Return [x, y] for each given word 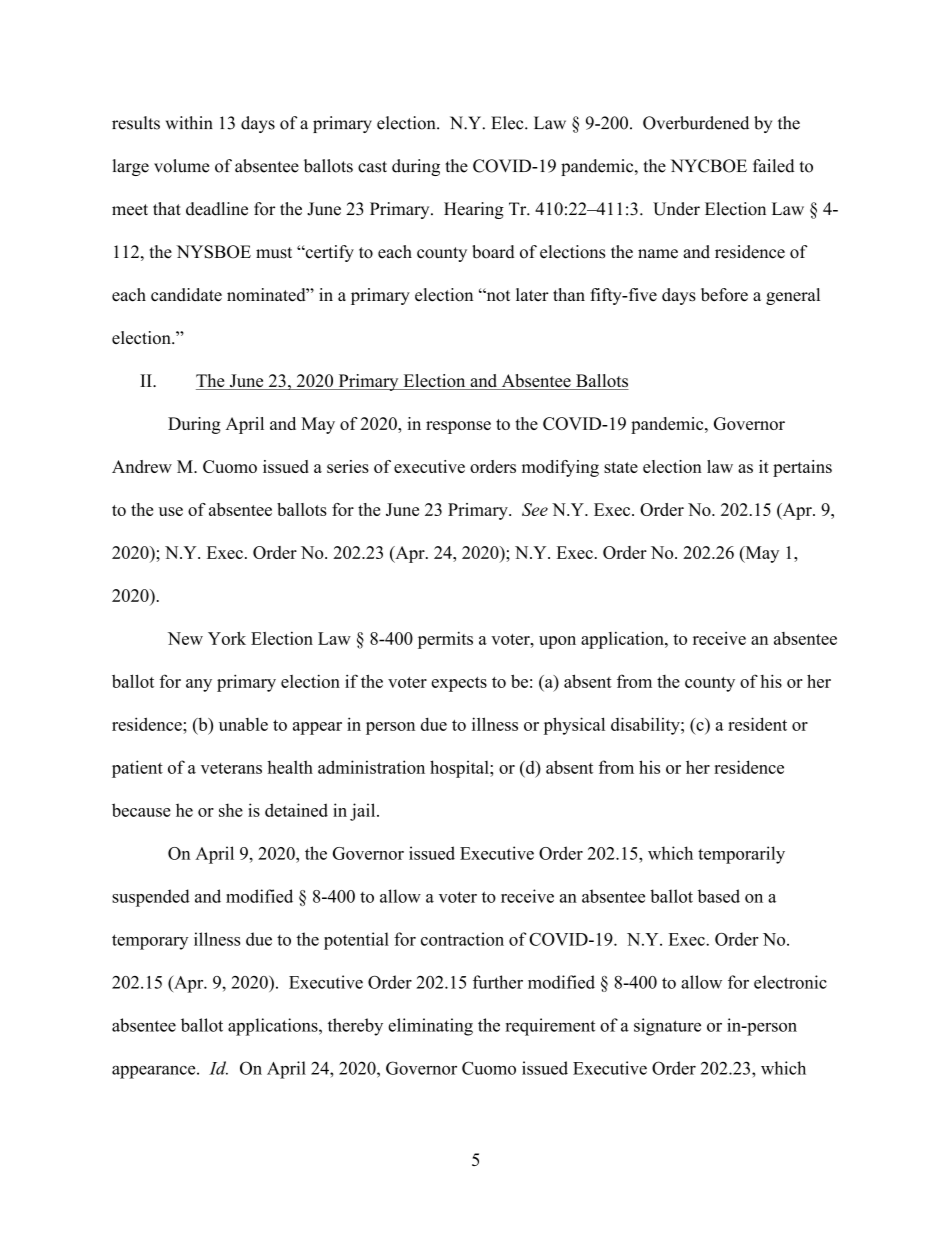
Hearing [474, 210]
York [227, 638]
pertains [802, 468]
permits [445, 640]
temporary [150, 942]
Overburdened [696, 123]
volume [181, 166]
